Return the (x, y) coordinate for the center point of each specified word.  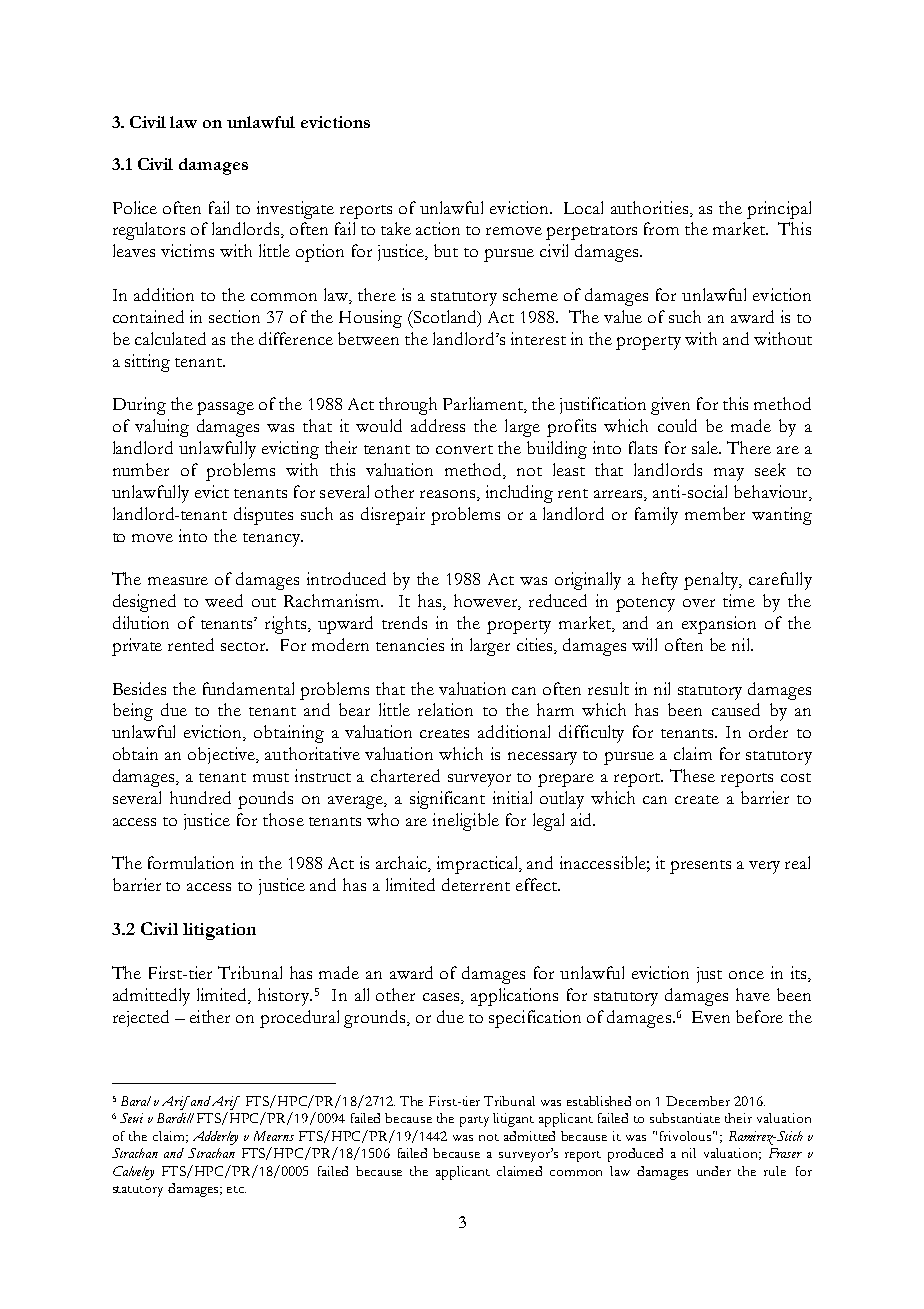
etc (236, 1189)
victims (187, 250)
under (714, 1171)
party (474, 1121)
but (446, 250)
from (661, 228)
